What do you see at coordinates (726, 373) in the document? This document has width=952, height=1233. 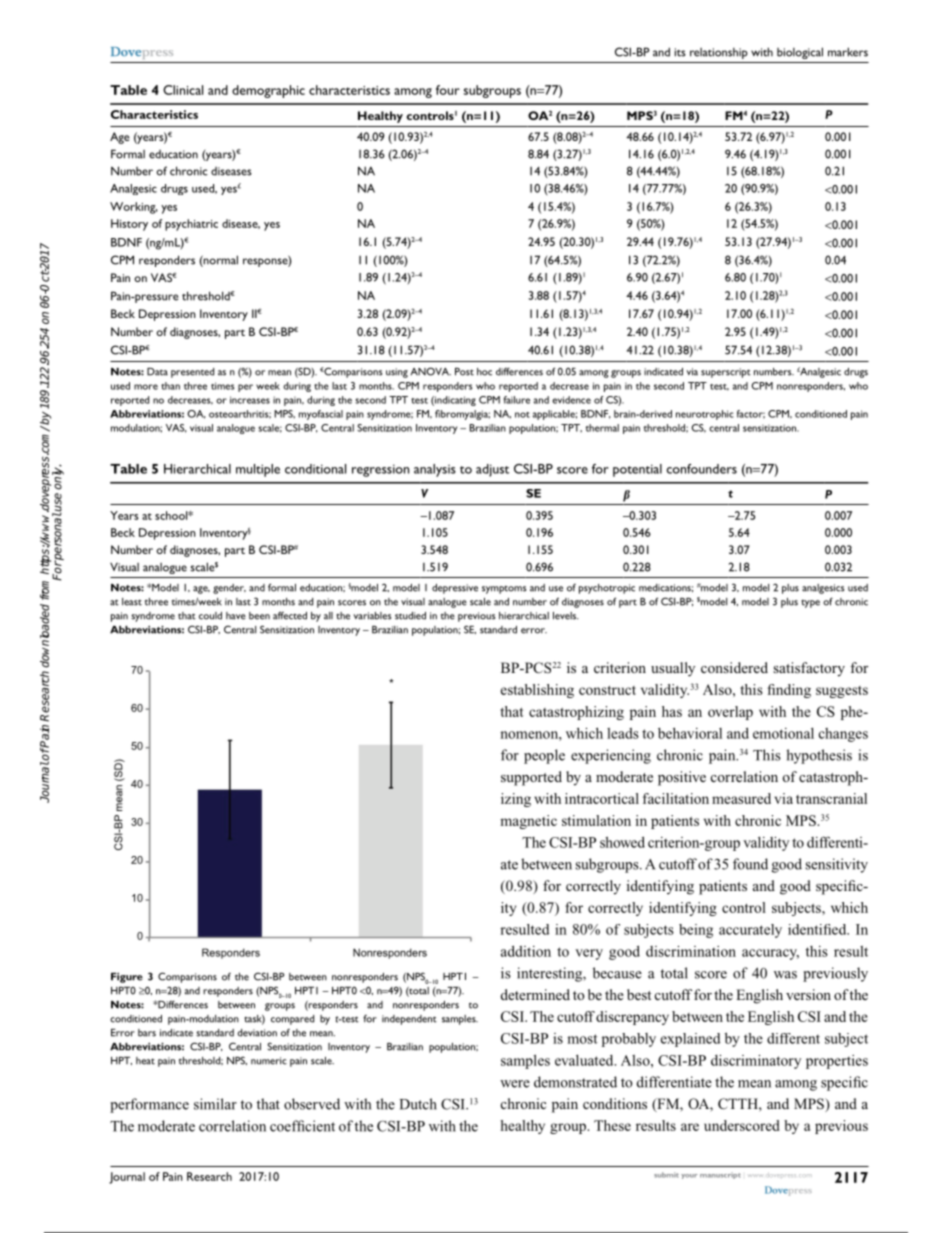 I see `superscript` at bounding box center [726, 373].
